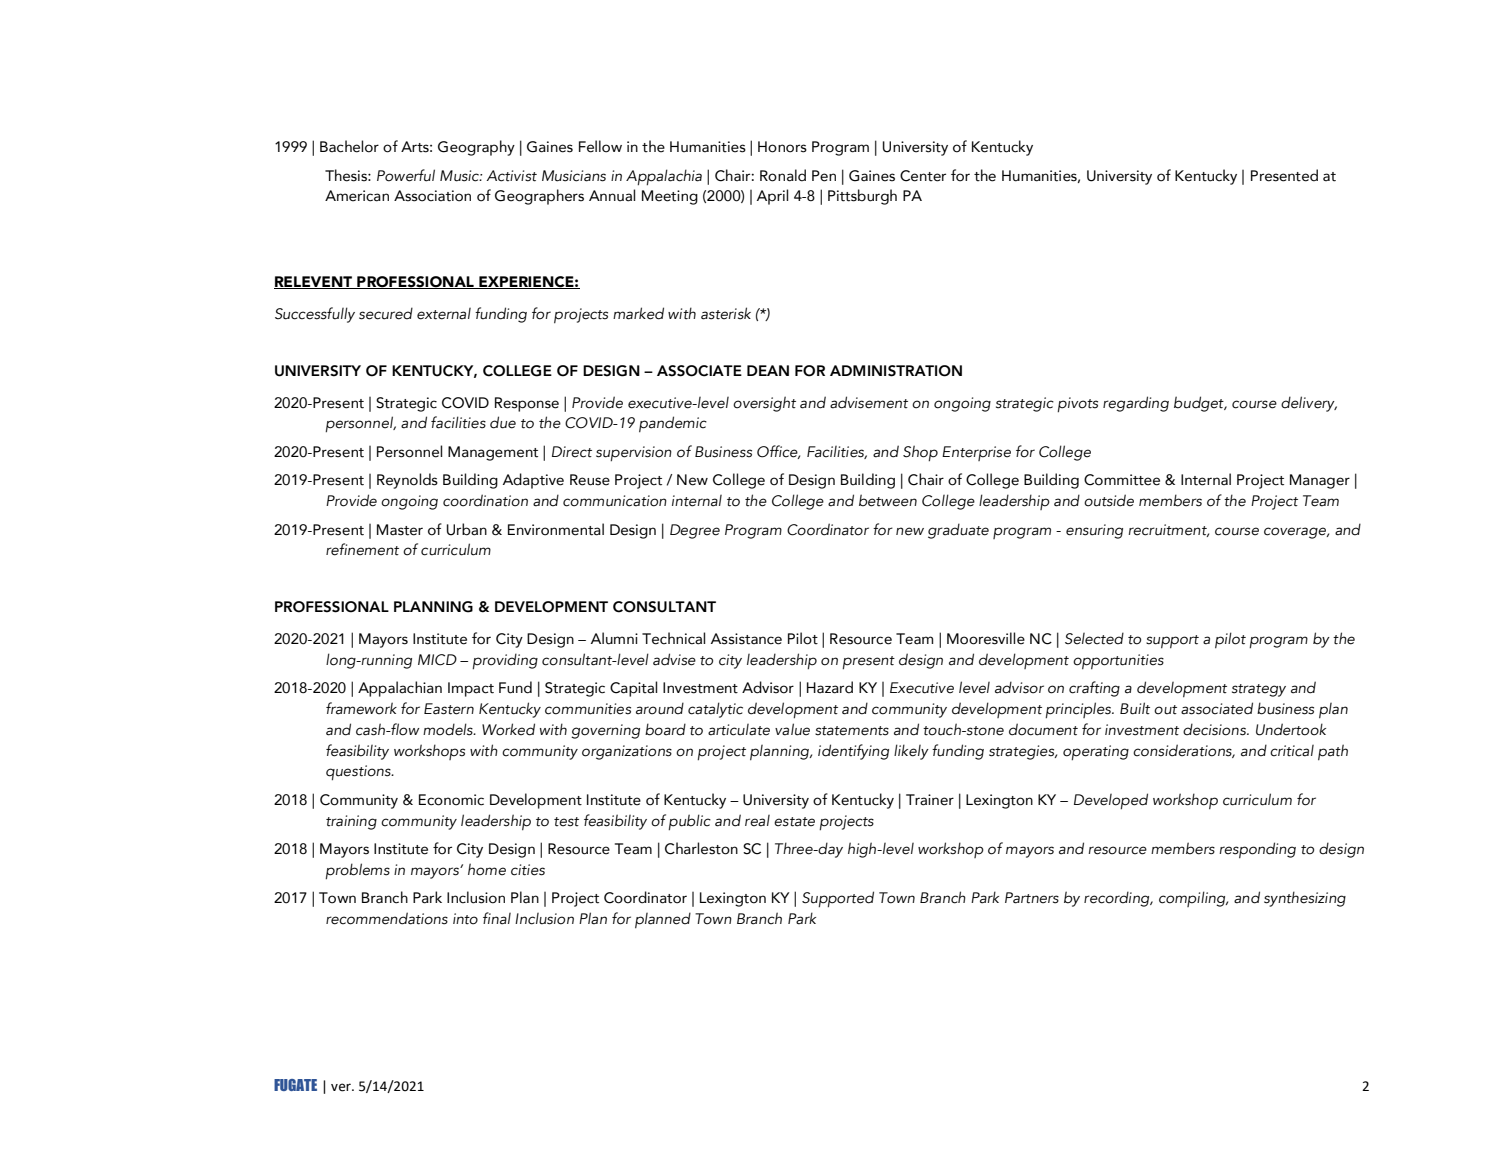 Image resolution: width=1507 pixels, height=1164 pixels. What do you see at coordinates (449, 729) in the image?
I see `models` at bounding box center [449, 729].
